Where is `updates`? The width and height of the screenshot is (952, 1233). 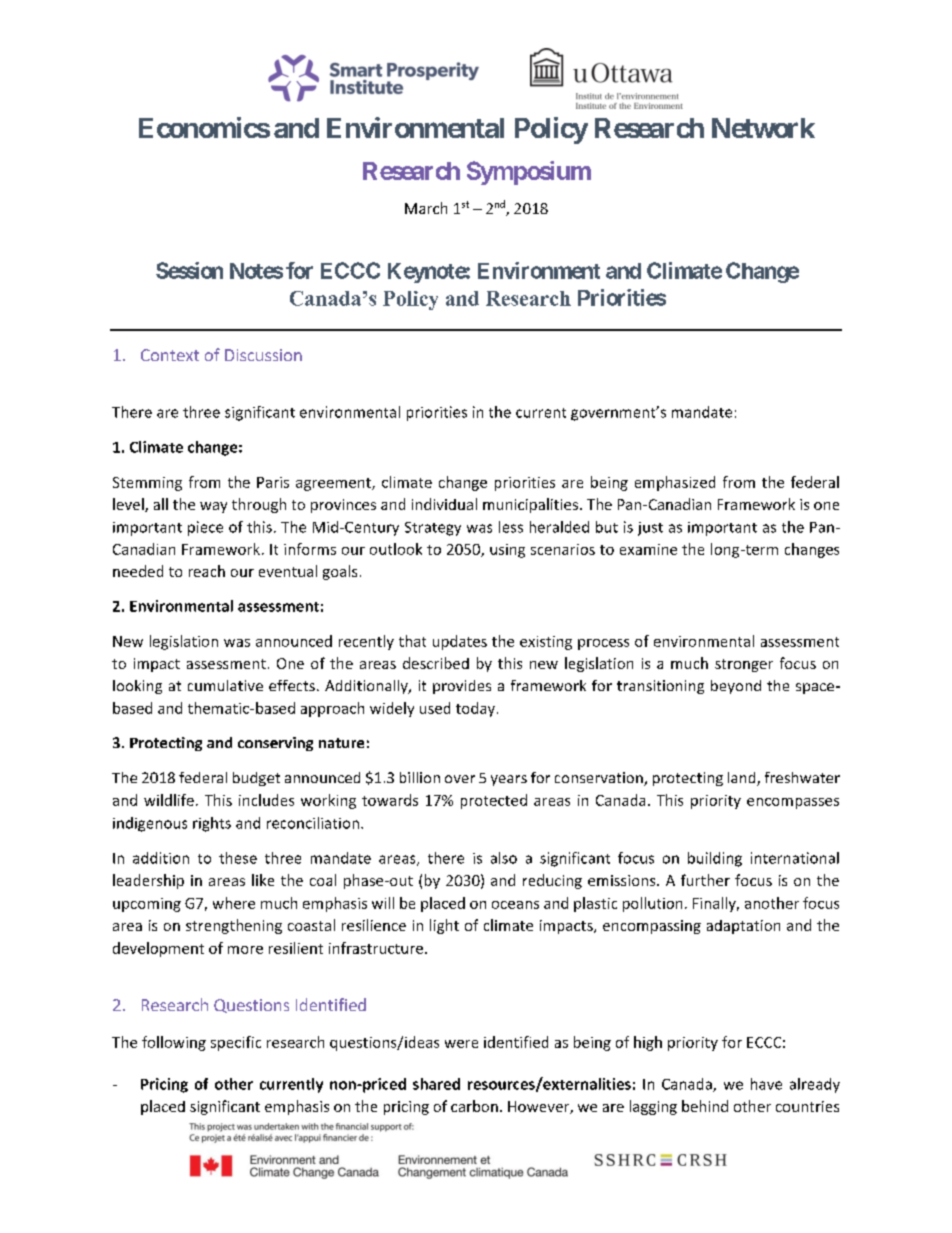 updates is located at coordinates (460, 642).
